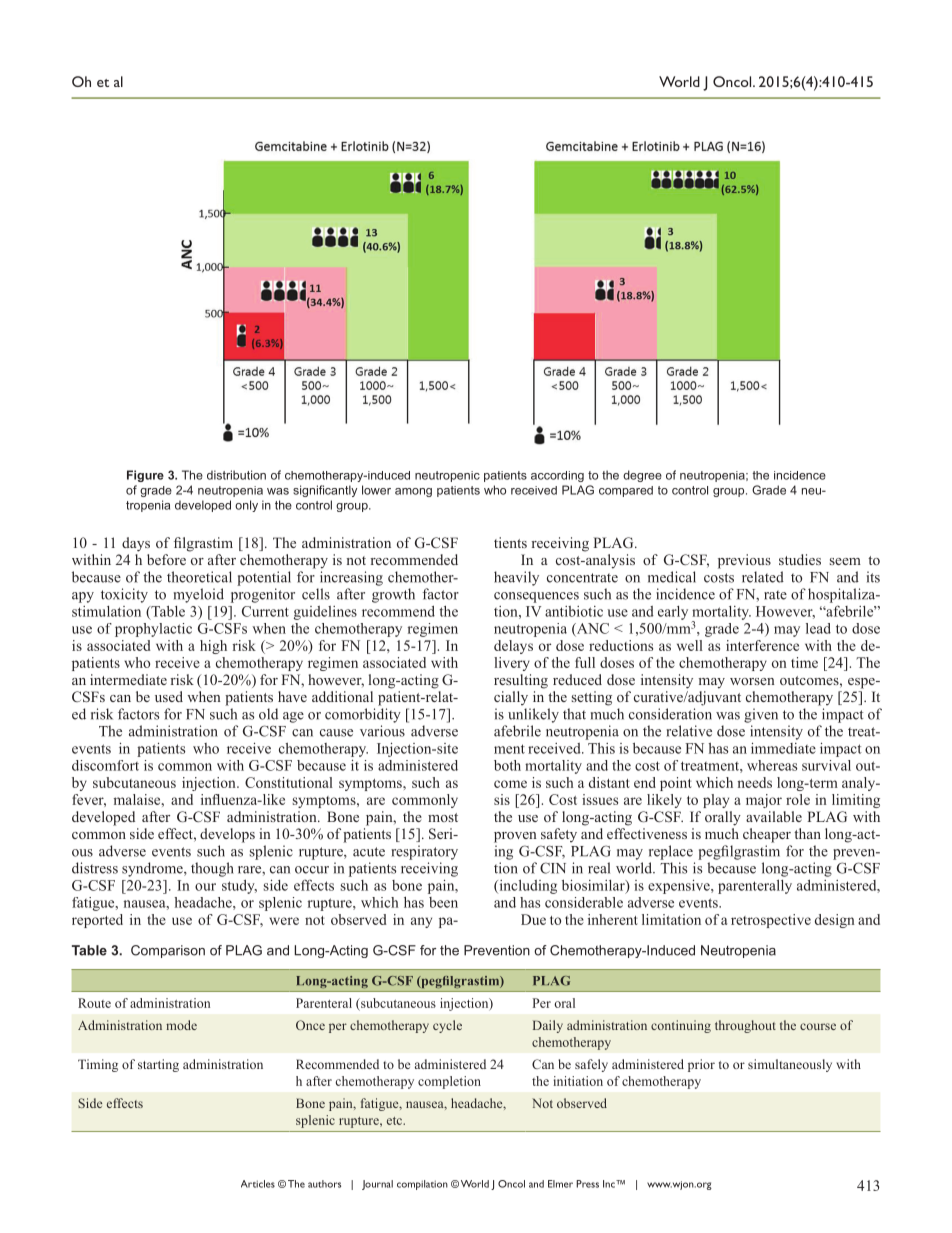  What do you see at coordinates (169, 696) in the page?
I see `used` at bounding box center [169, 696].
